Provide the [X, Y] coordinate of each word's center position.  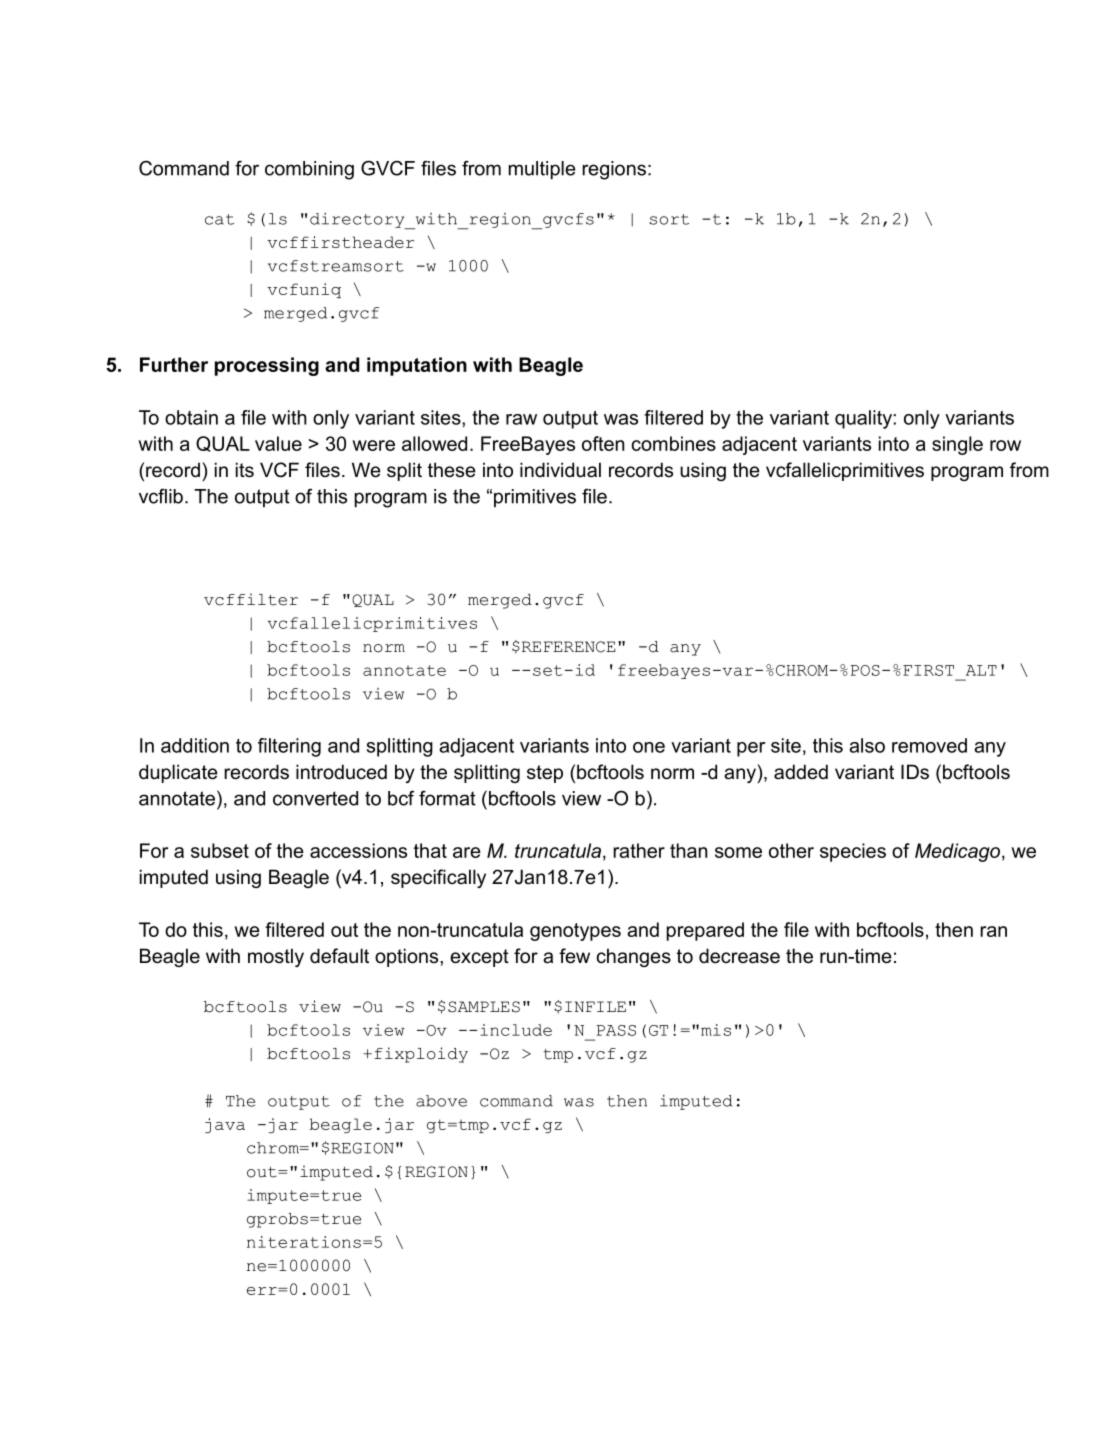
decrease [739, 956]
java [225, 1125]
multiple [542, 170]
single [957, 445]
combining [309, 170]
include [516, 1030]
